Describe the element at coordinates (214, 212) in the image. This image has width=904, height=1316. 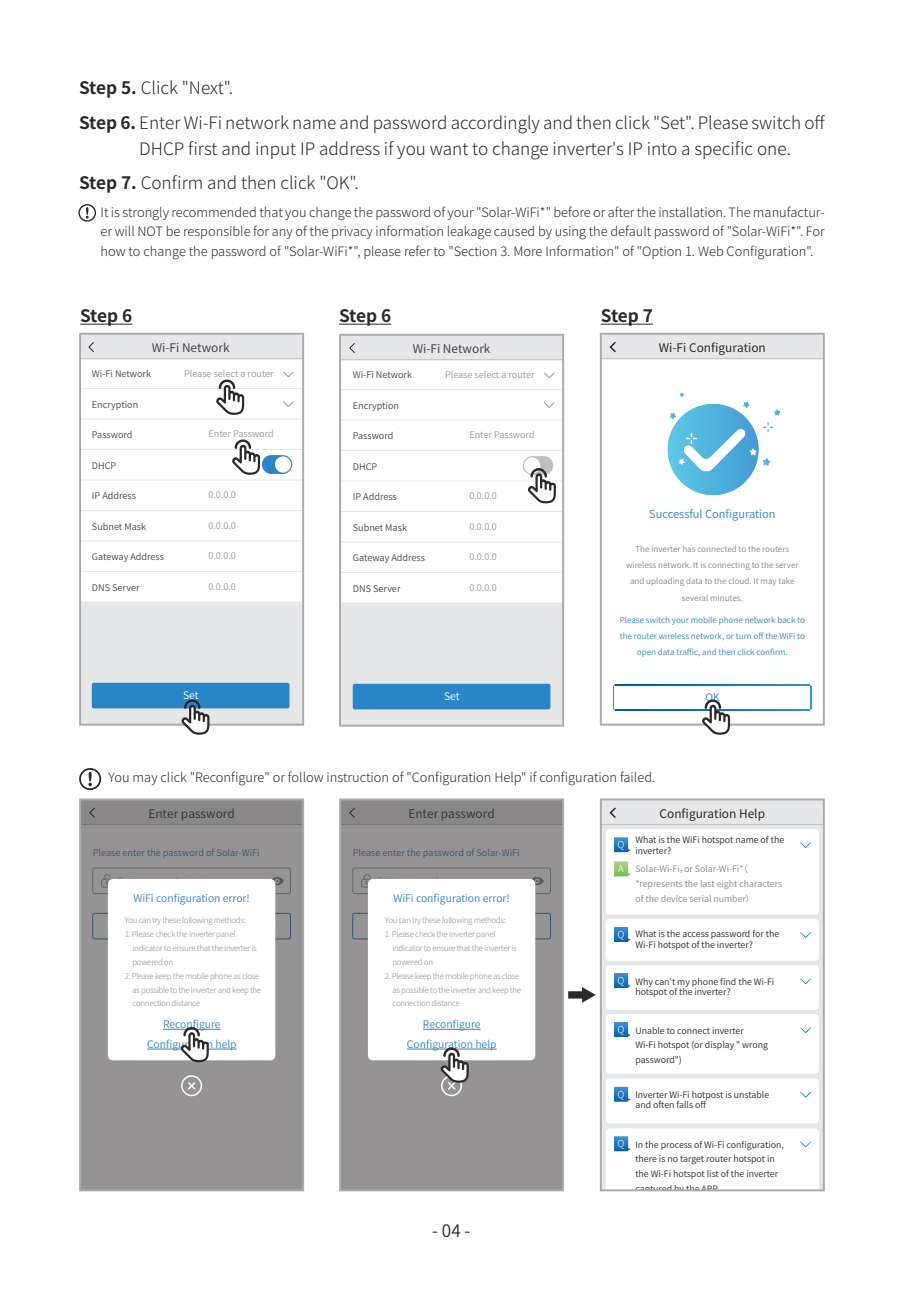
I see `recommended` at that location.
